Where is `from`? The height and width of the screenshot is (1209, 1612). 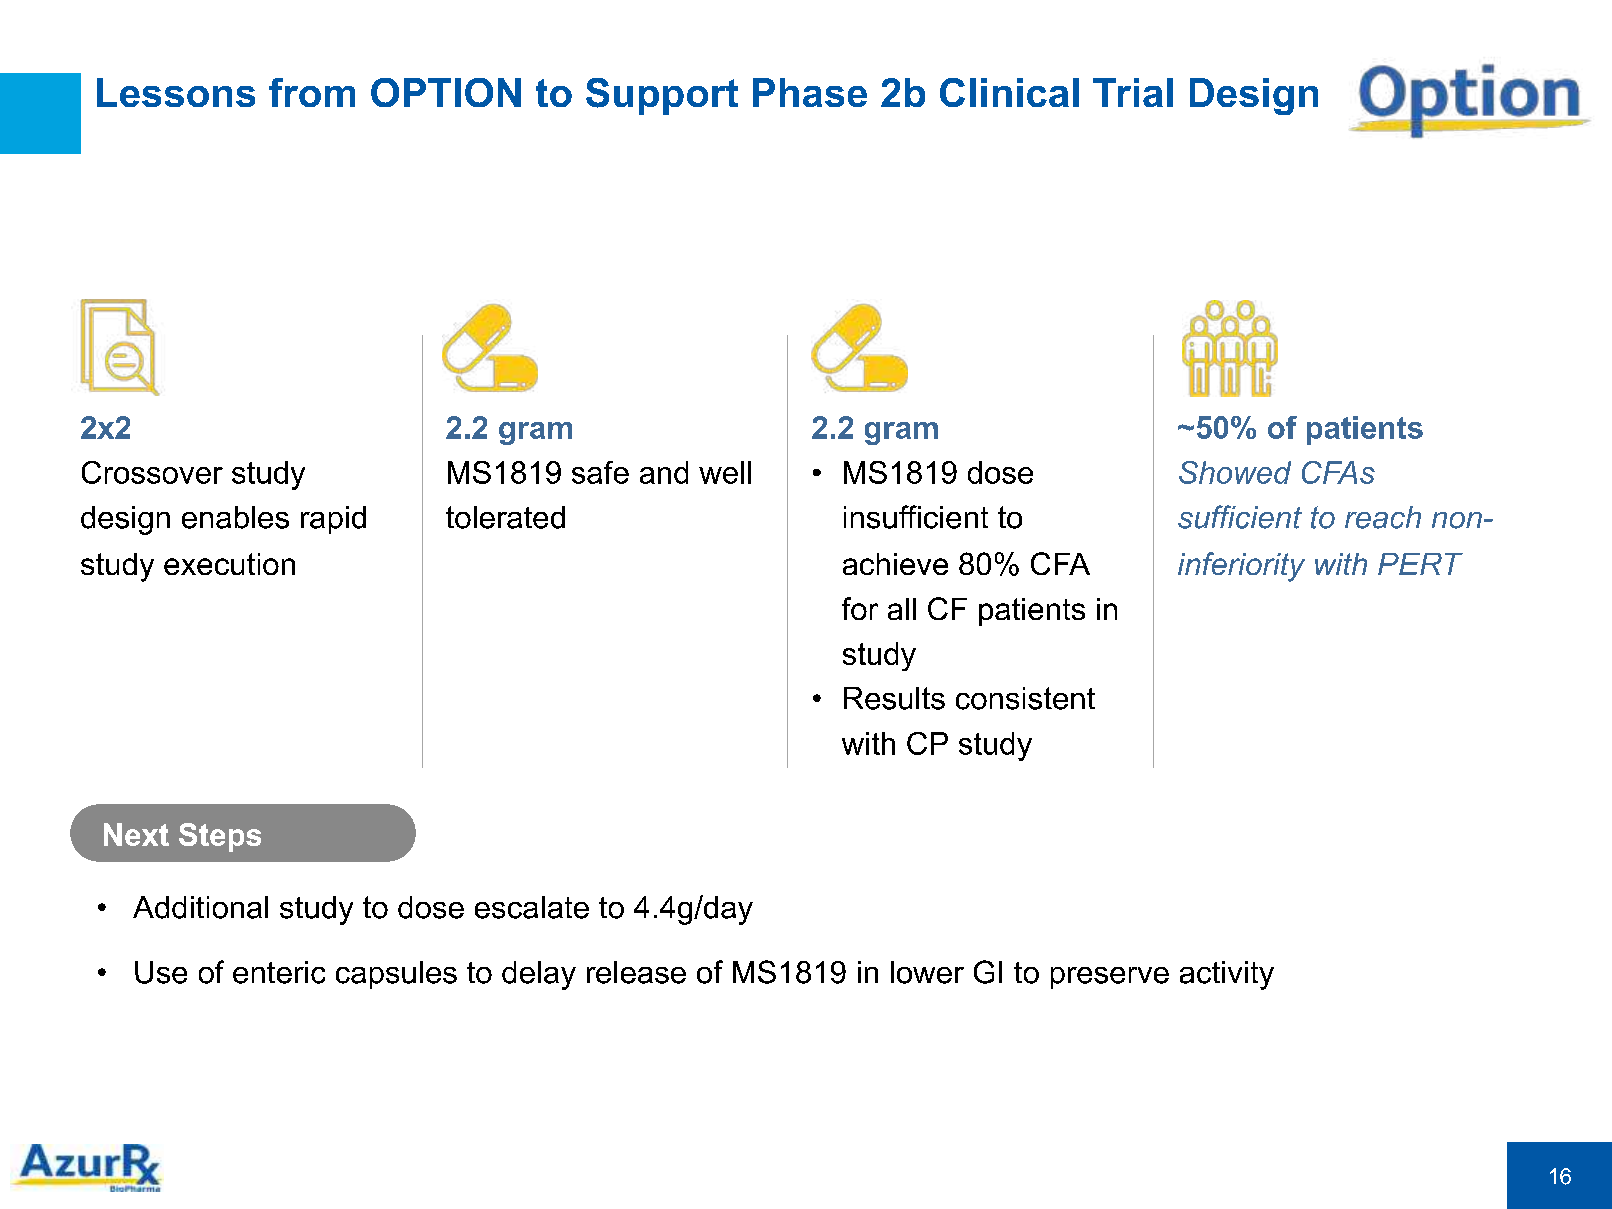
from is located at coordinates (312, 92).
